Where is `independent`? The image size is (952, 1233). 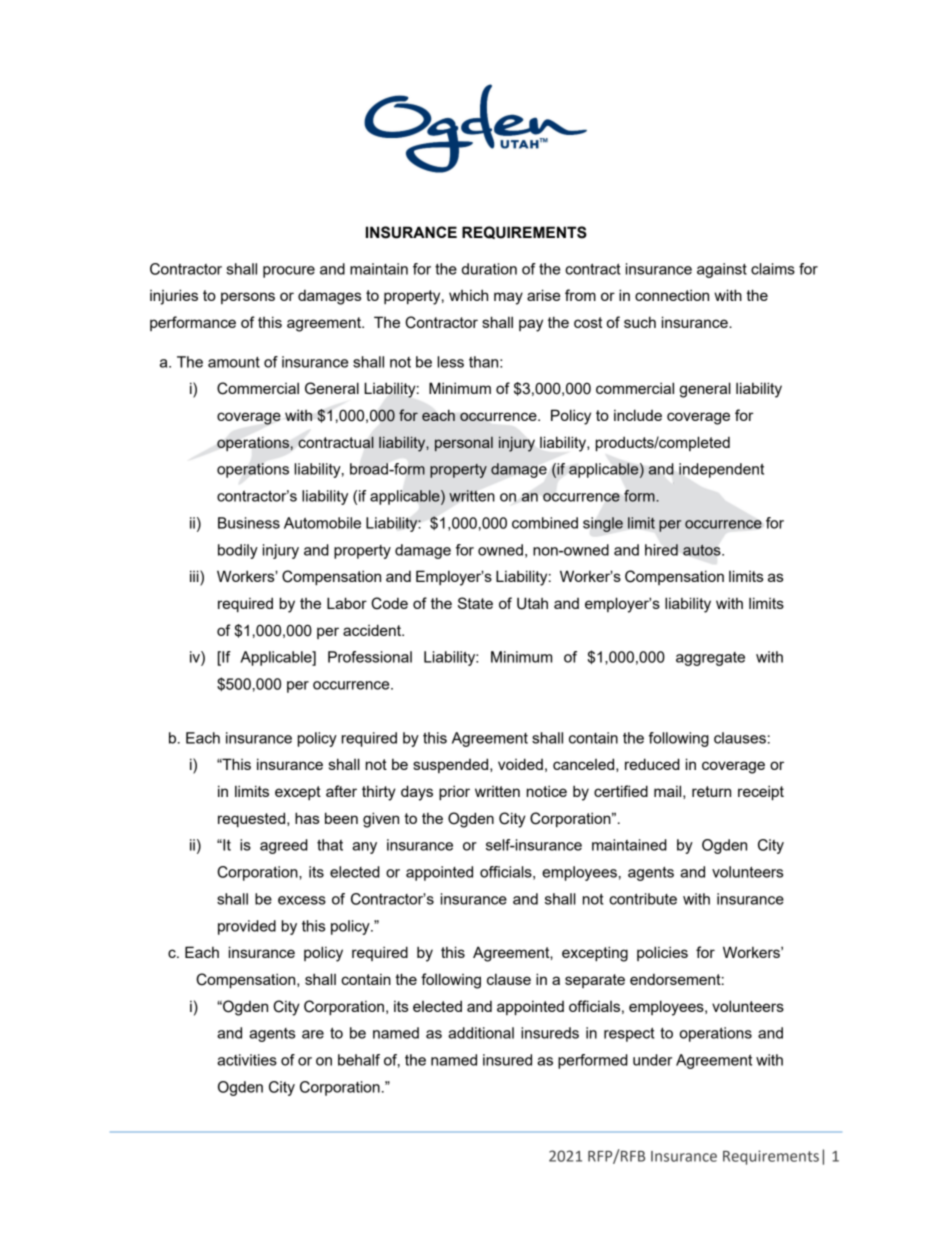 independent is located at coordinates (721, 470).
